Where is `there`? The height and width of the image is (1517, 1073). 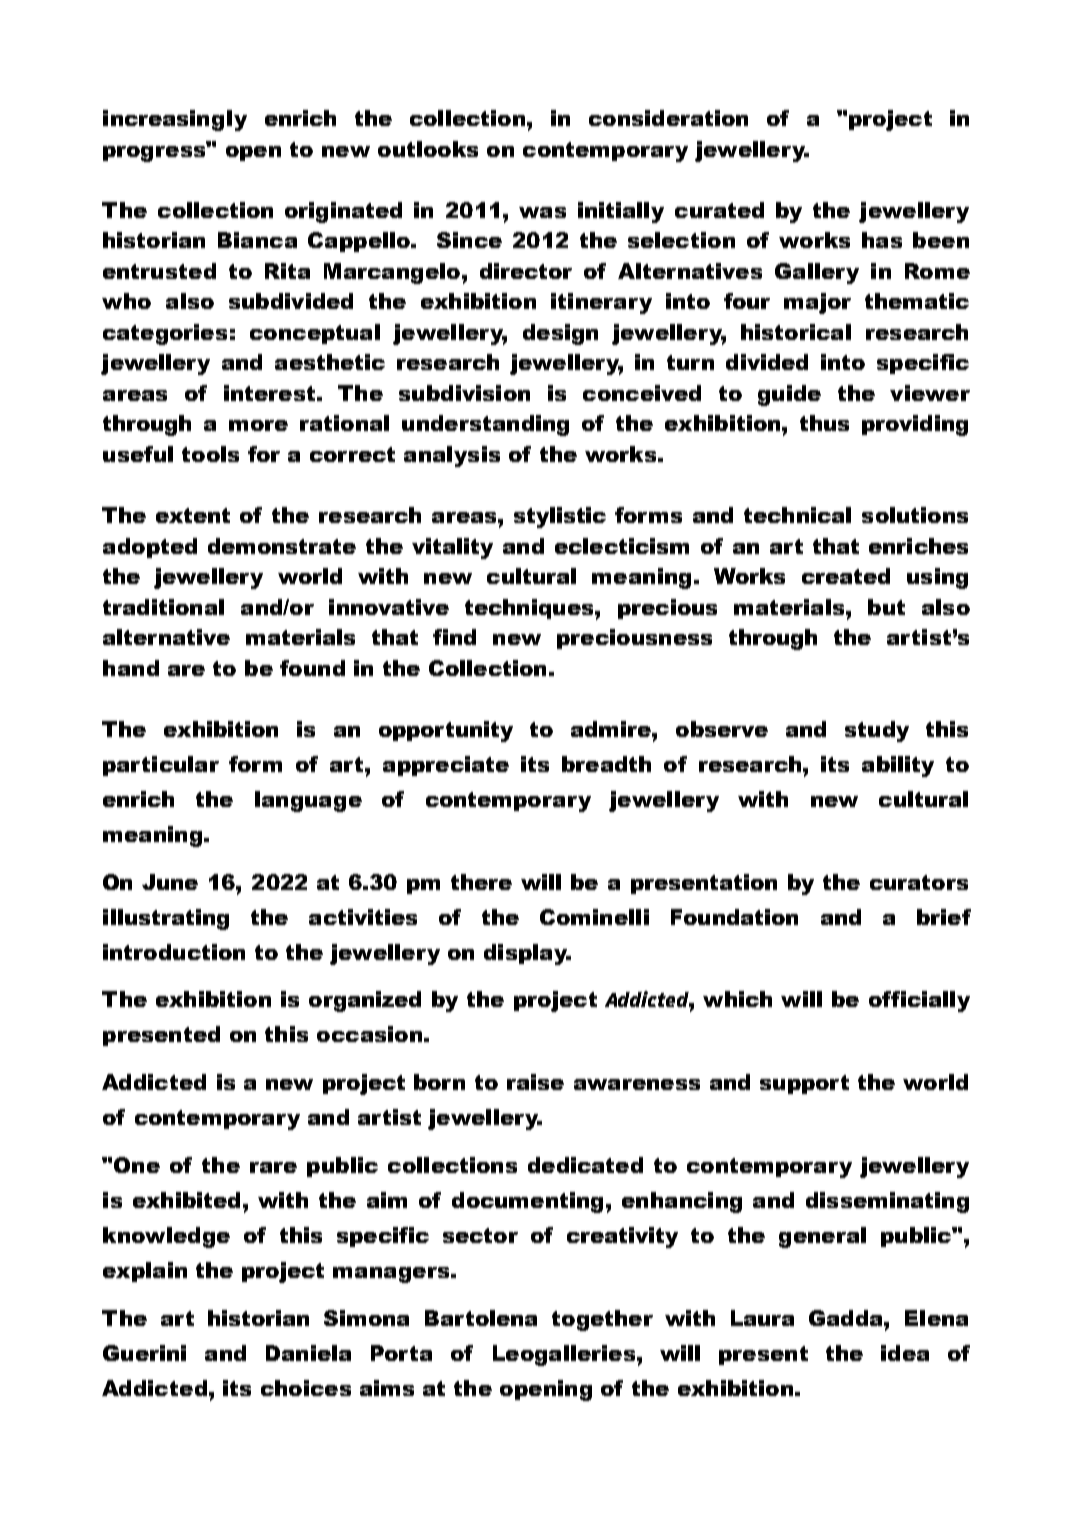 there is located at coordinates (481, 882).
